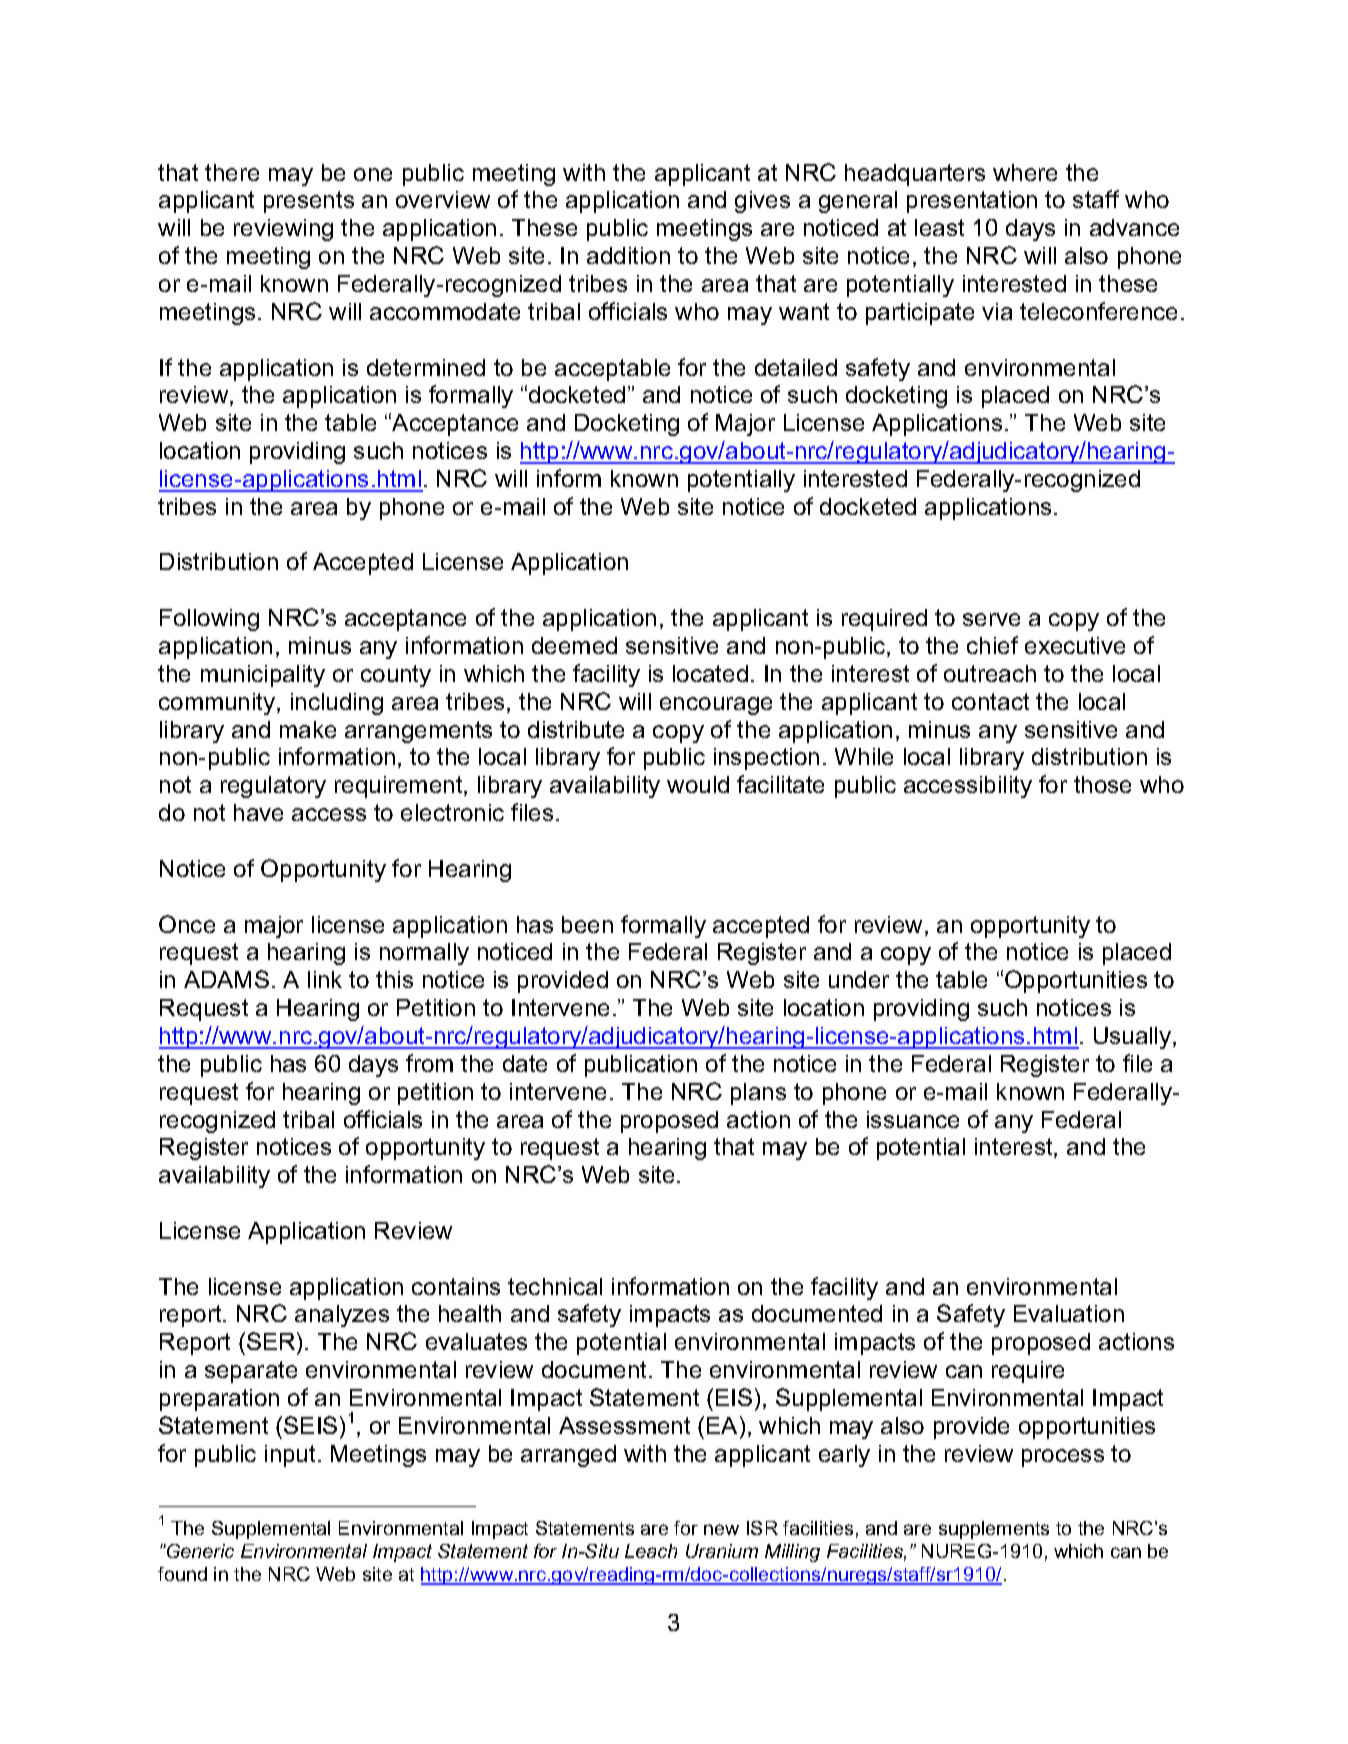 The height and width of the screenshot is (1744, 1348). I want to click on Generic, so click(199, 1551).
